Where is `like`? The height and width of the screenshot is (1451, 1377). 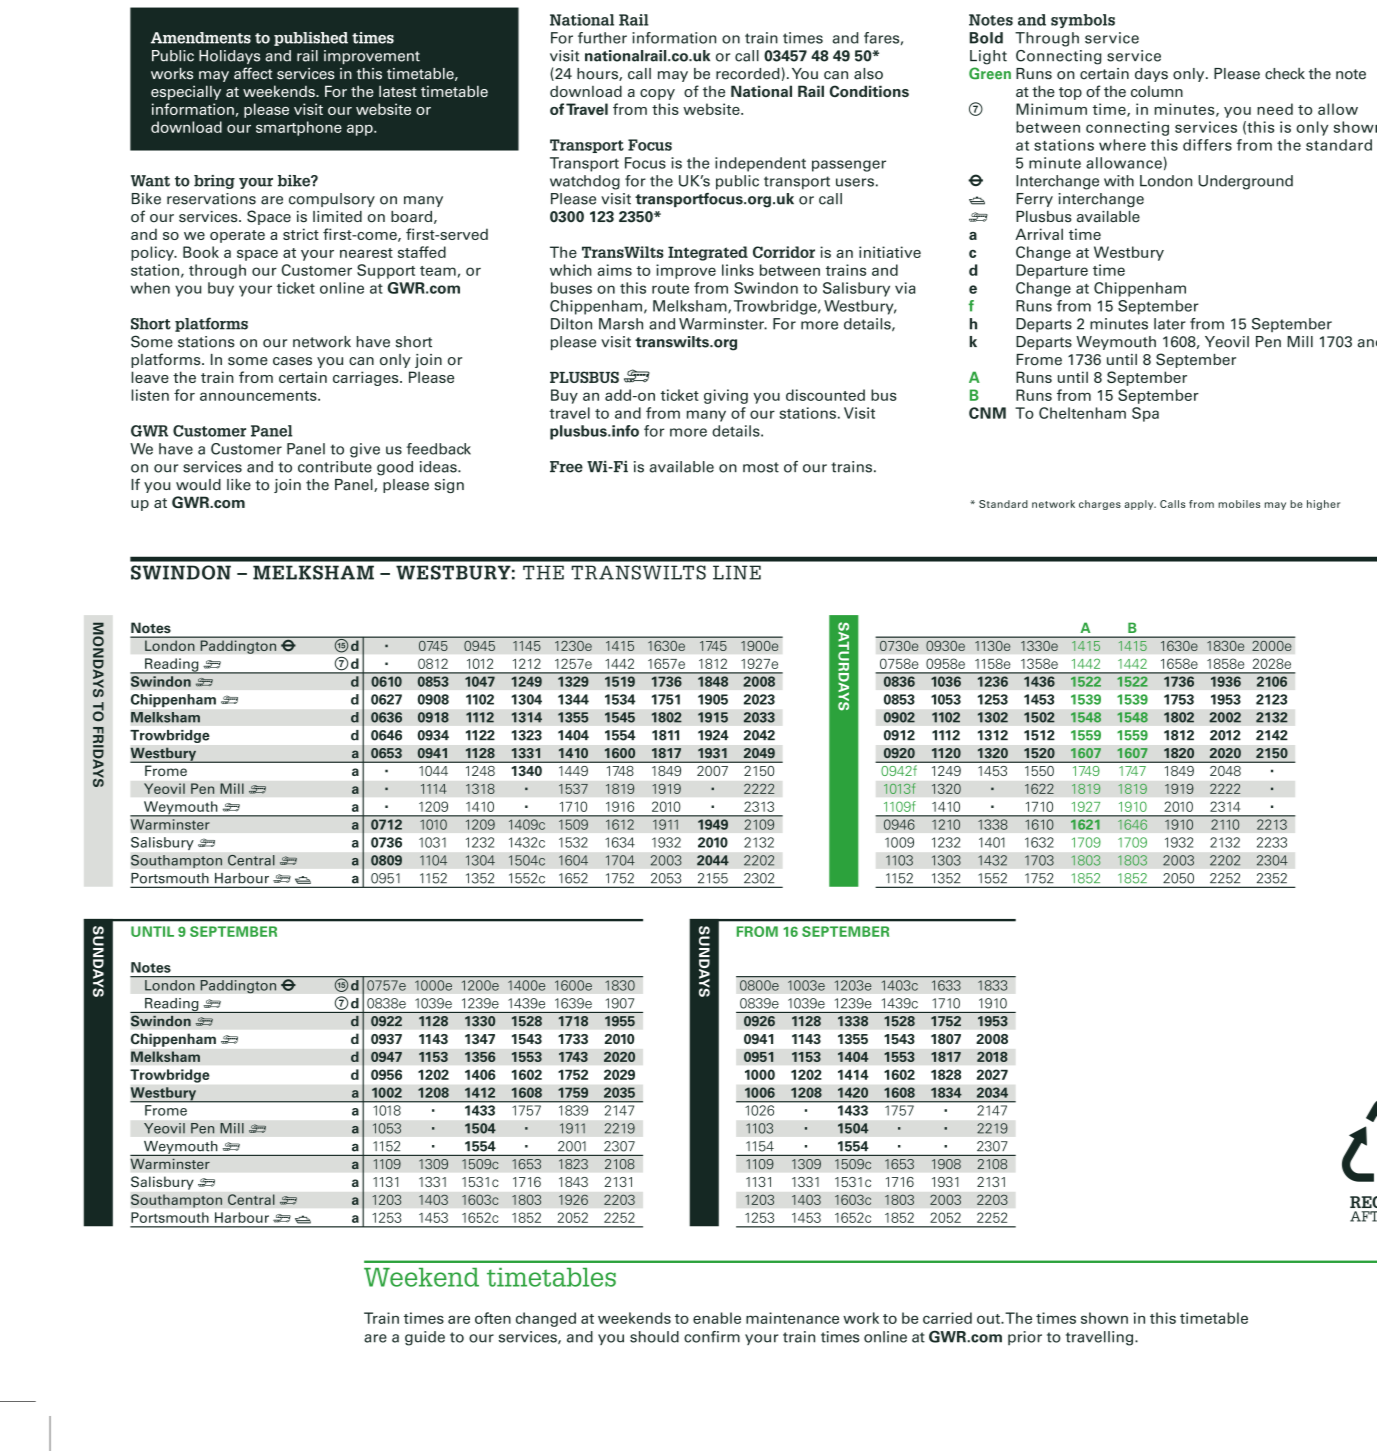 like is located at coordinates (239, 485).
